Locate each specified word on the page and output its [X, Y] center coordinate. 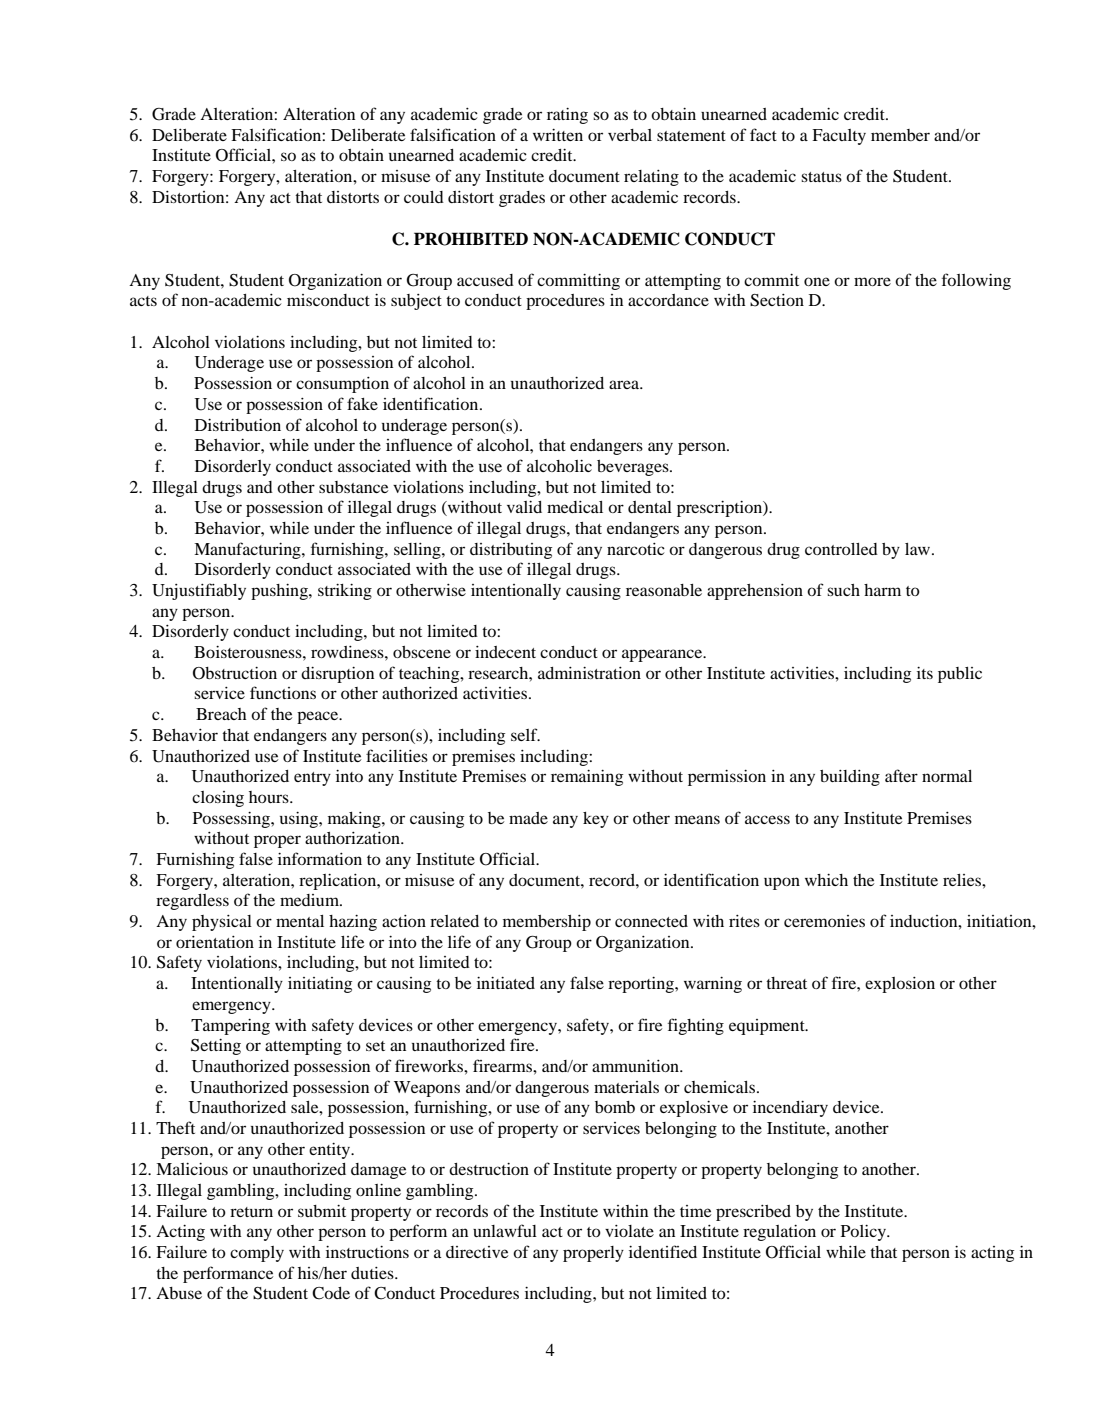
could [424, 197]
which [826, 880]
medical [575, 507]
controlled [841, 549]
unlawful [505, 1230]
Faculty [839, 137]
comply [257, 1254]
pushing [280, 592]
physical [222, 923]
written [558, 135]
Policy [864, 1233]
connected [651, 921]
